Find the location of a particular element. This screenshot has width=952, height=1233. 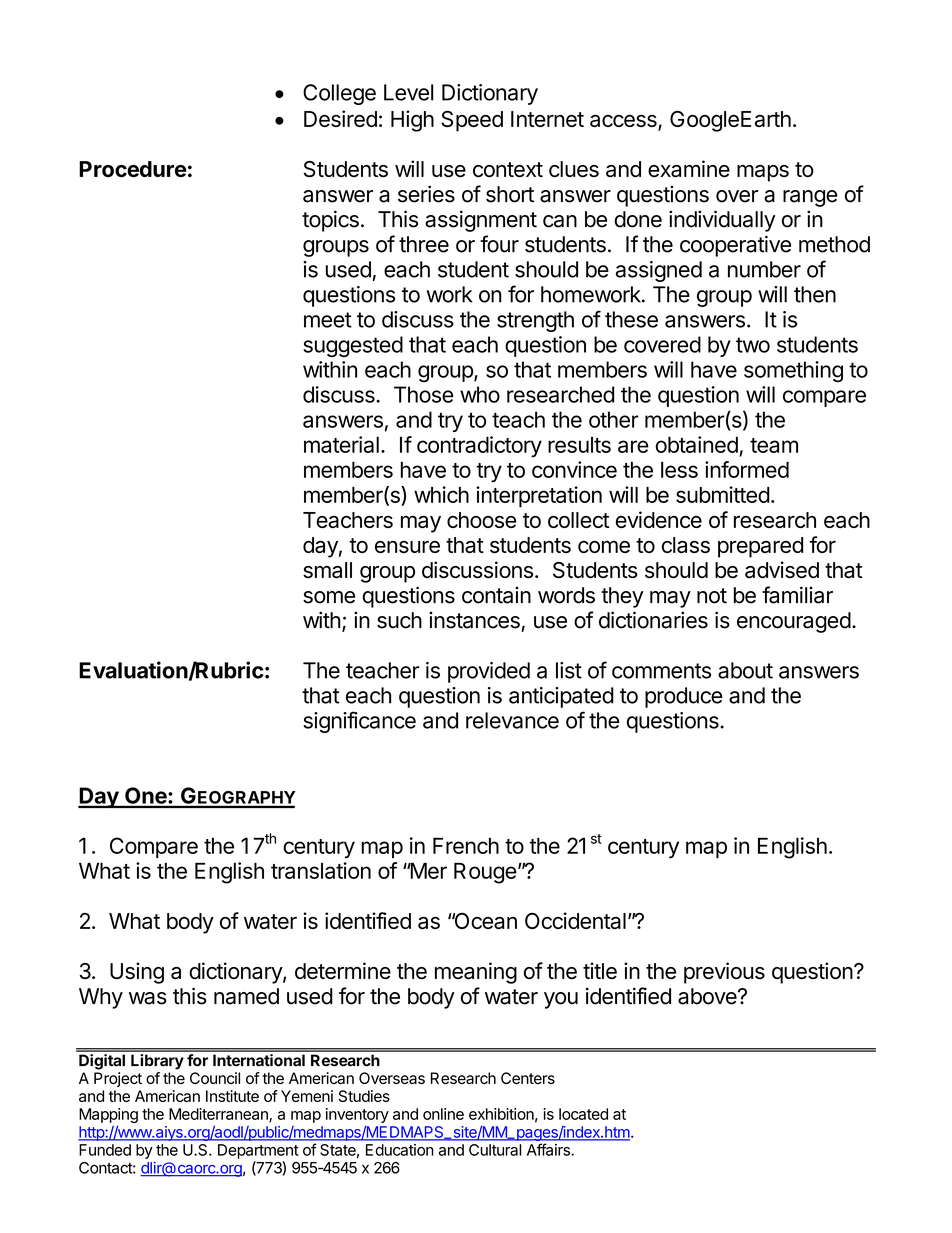

online is located at coordinates (443, 1114).
